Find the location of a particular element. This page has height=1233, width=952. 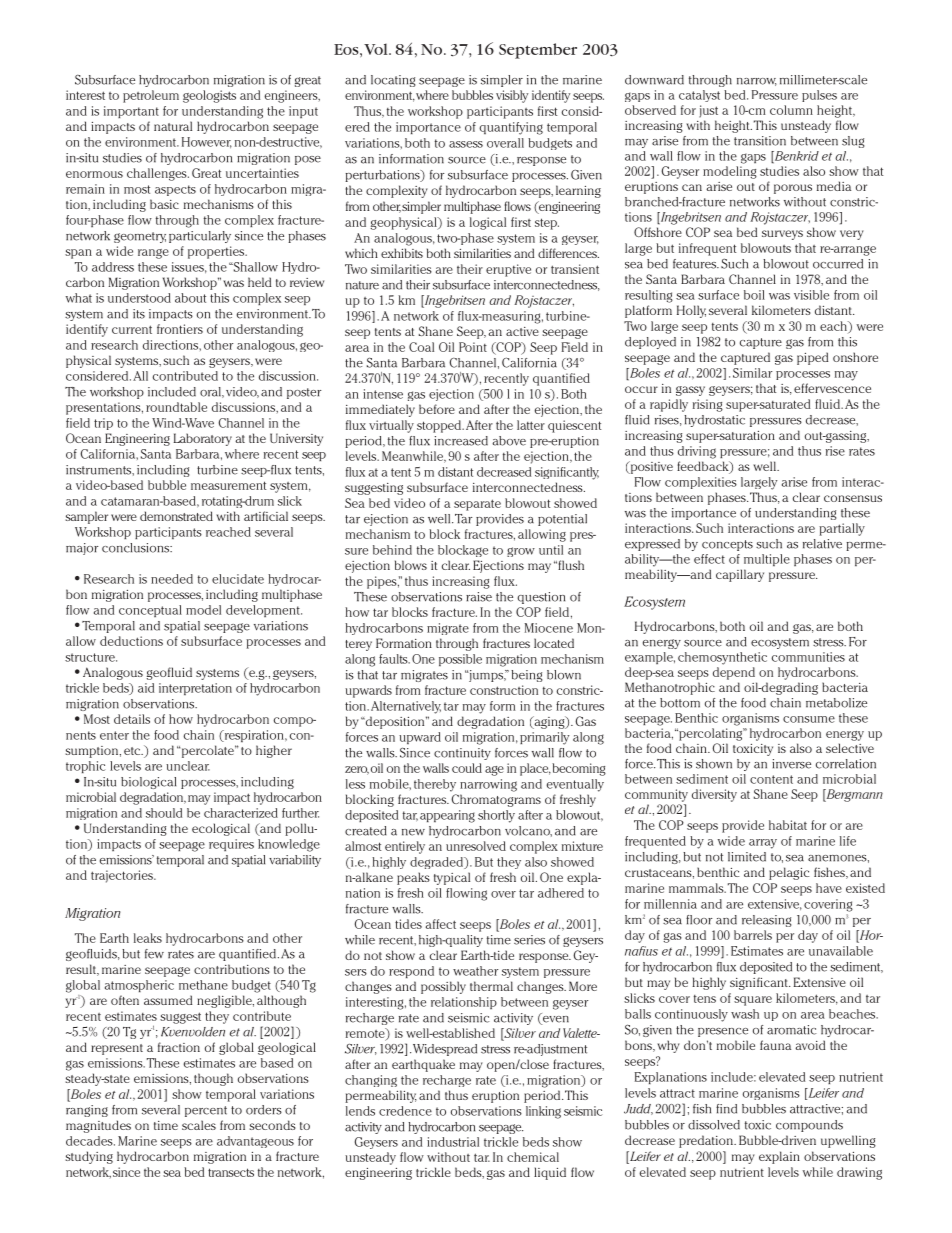

typical is located at coordinates (452, 878).
